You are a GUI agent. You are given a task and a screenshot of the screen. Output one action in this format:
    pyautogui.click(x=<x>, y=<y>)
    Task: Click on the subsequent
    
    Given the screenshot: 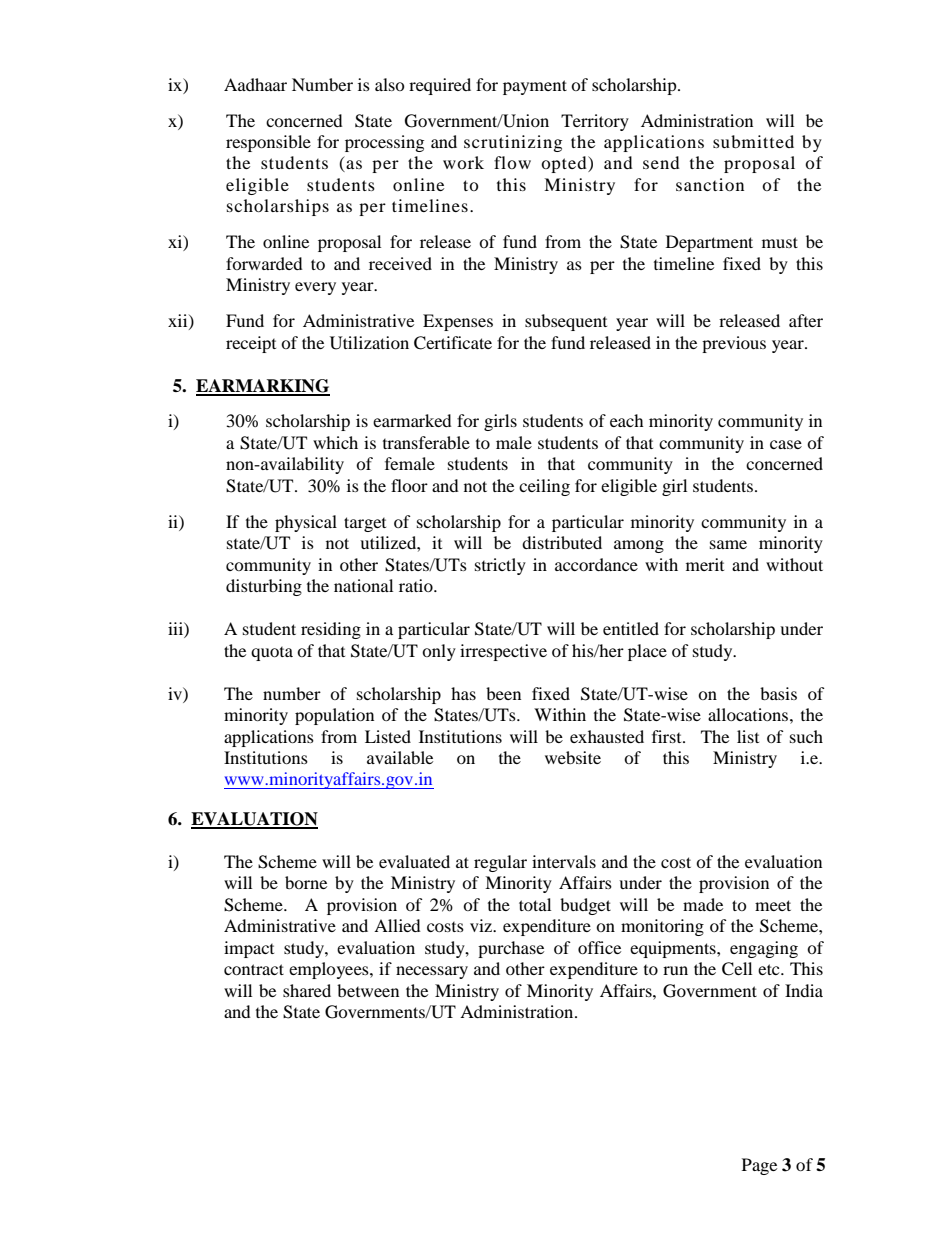 What is the action you would take?
    pyautogui.click(x=566, y=322)
